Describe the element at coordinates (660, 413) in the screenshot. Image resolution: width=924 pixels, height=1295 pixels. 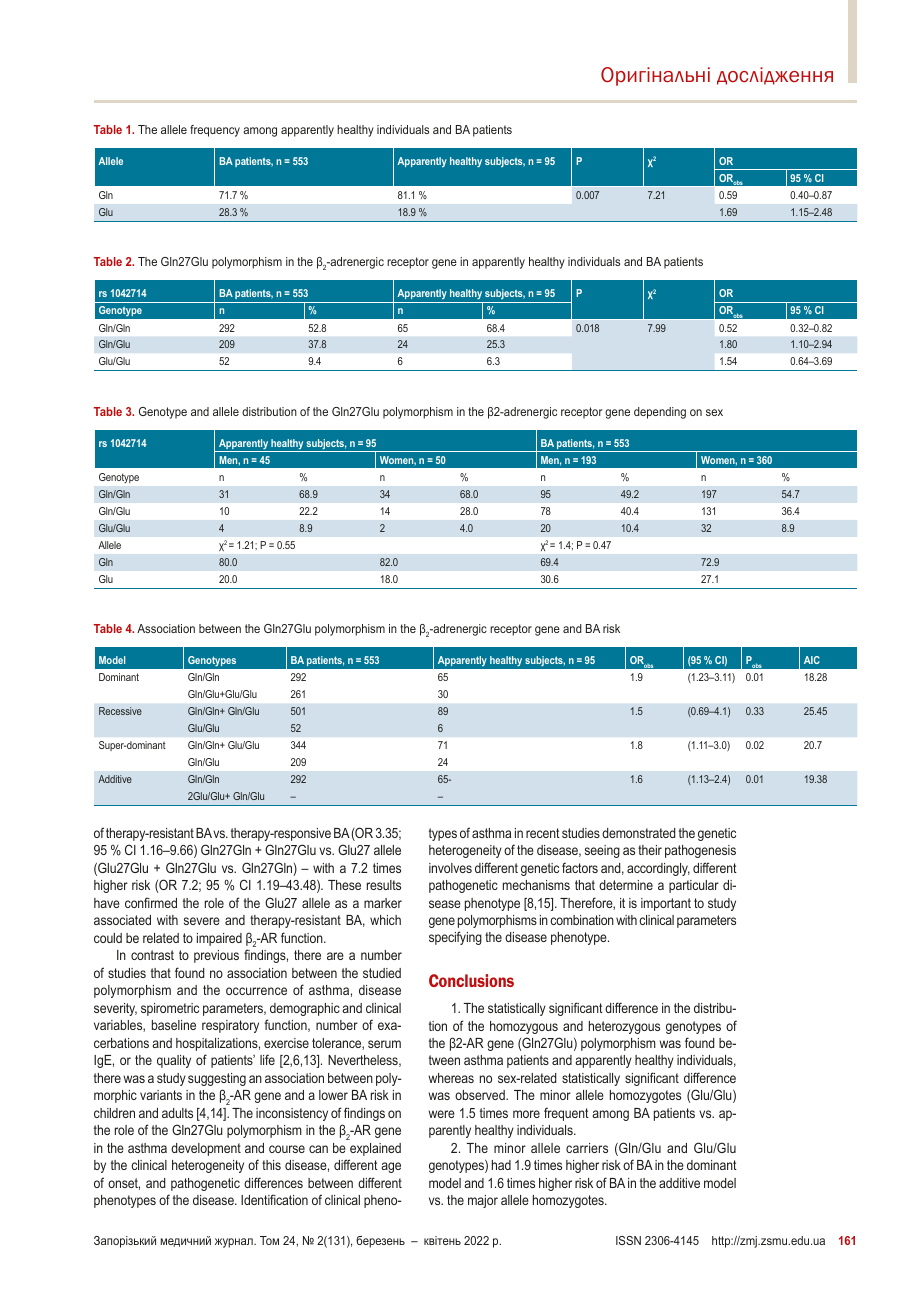
I see `depending` at that location.
